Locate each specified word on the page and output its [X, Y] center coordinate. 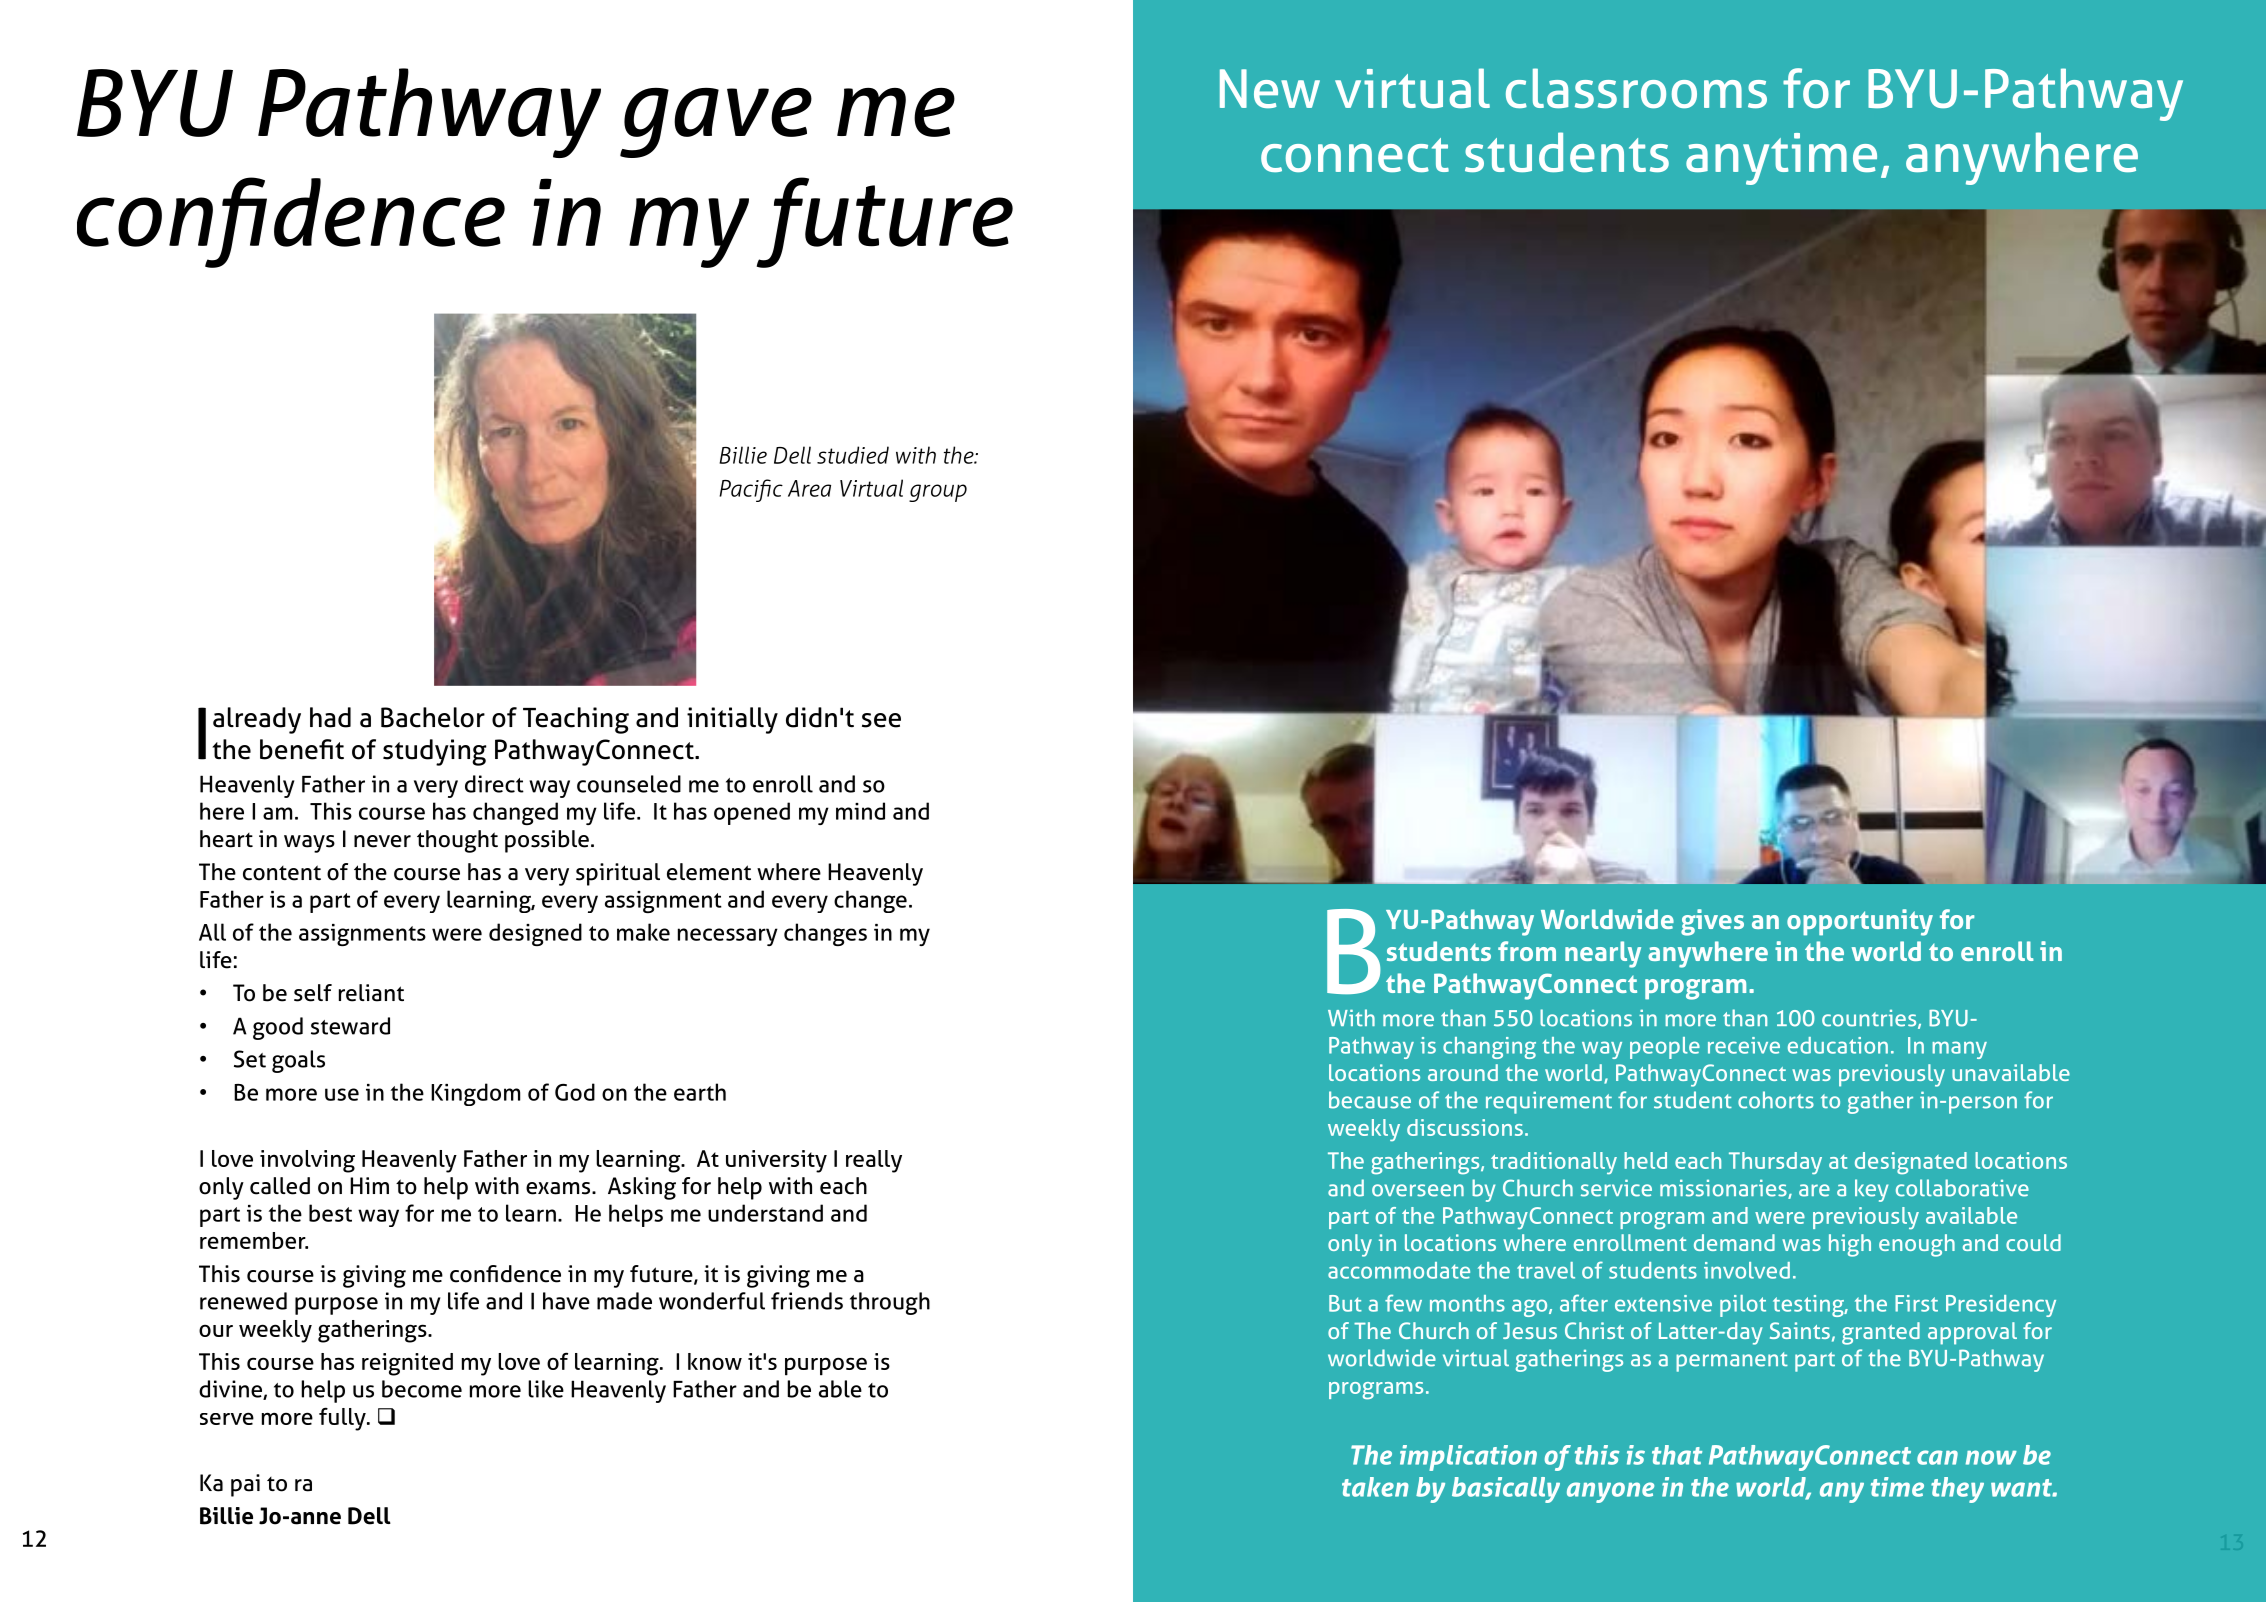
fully [343, 1419]
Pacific [751, 490]
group [938, 493]
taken [1375, 1487]
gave [716, 123]
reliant [371, 993]
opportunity [1860, 922]
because [1370, 1100]
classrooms [1636, 88]
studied [853, 455]
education [1838, 1045]
